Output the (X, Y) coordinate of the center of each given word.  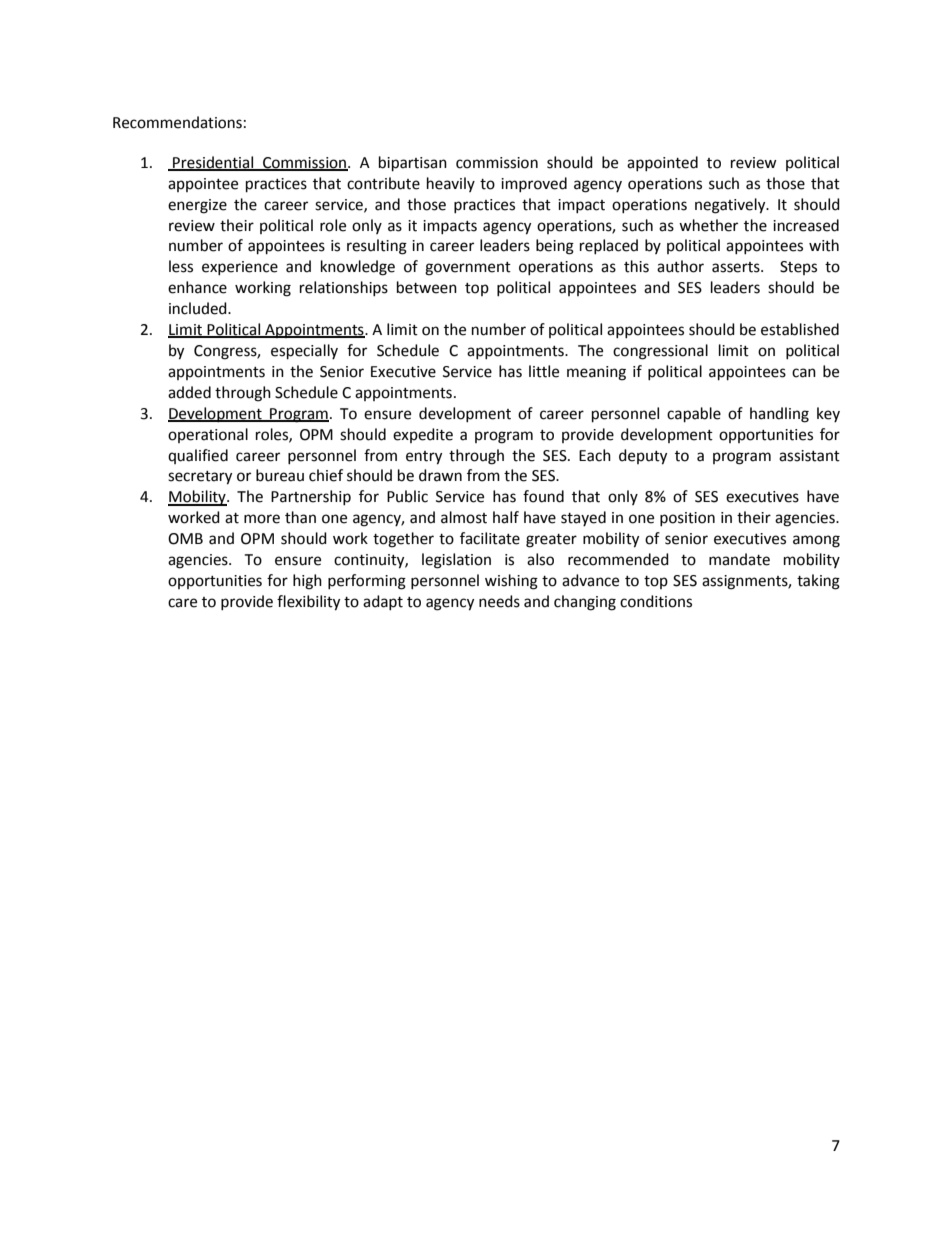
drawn (440, 475)
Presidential (213, 163)
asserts (737, 267)
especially (304, 352)
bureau (280, 475)
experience (240, 268)
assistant (809, 456)
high (307, 582)
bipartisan (413, 164)
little (544, 371)
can (804, 373)
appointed (662, 163)
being (555, 247)
